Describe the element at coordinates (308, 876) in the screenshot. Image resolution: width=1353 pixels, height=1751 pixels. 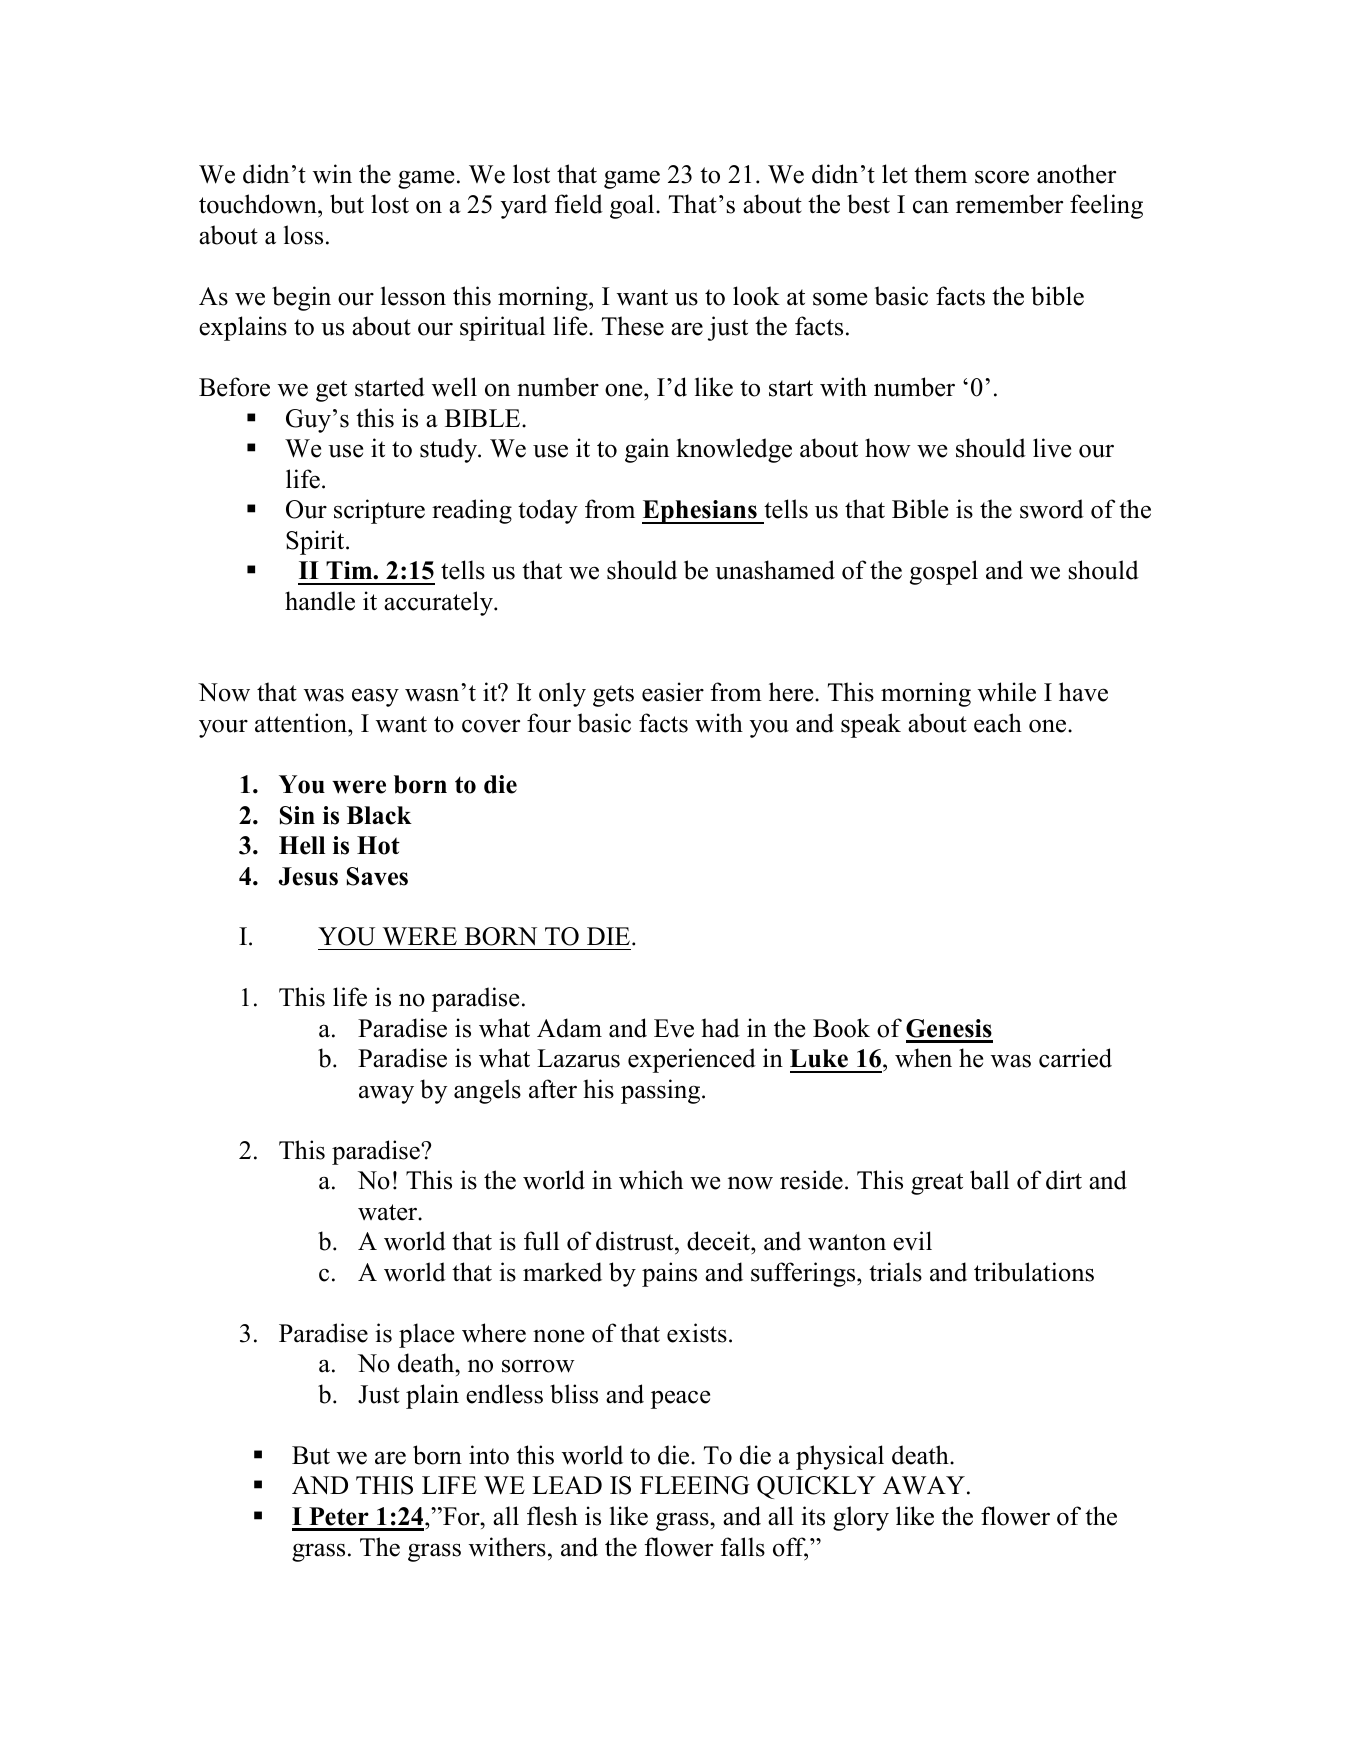
I see `Jesus` at that location.
